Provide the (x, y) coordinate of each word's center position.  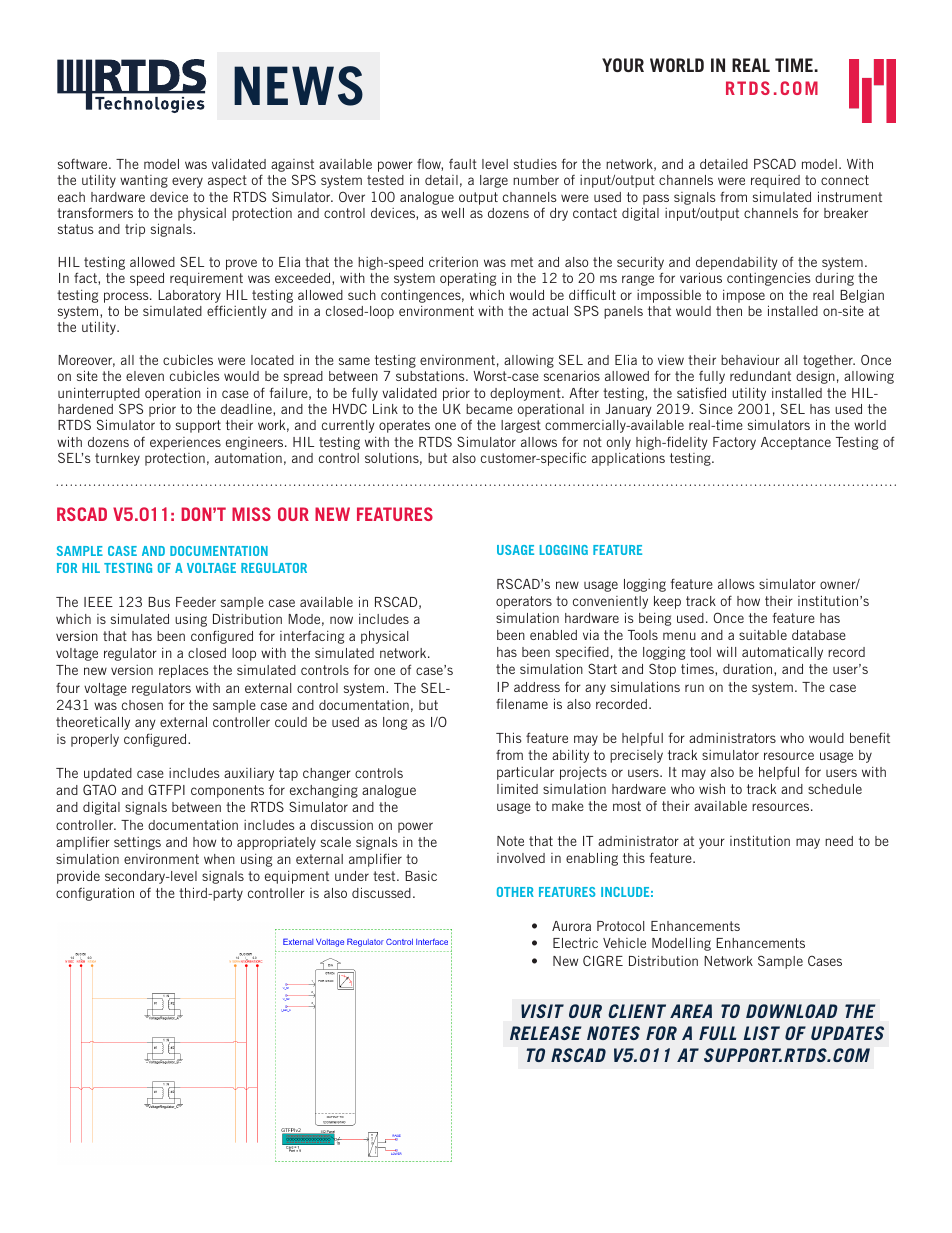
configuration (95, 894)
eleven (145, 376)
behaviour (750, 360)
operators (524, 602)
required (775, 181)
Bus (159, 602)
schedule (835, 789)
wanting (144, 181)
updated (108, 774)
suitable (763, 635)
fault (463, 163)
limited (517, 788)
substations (431, 376)
